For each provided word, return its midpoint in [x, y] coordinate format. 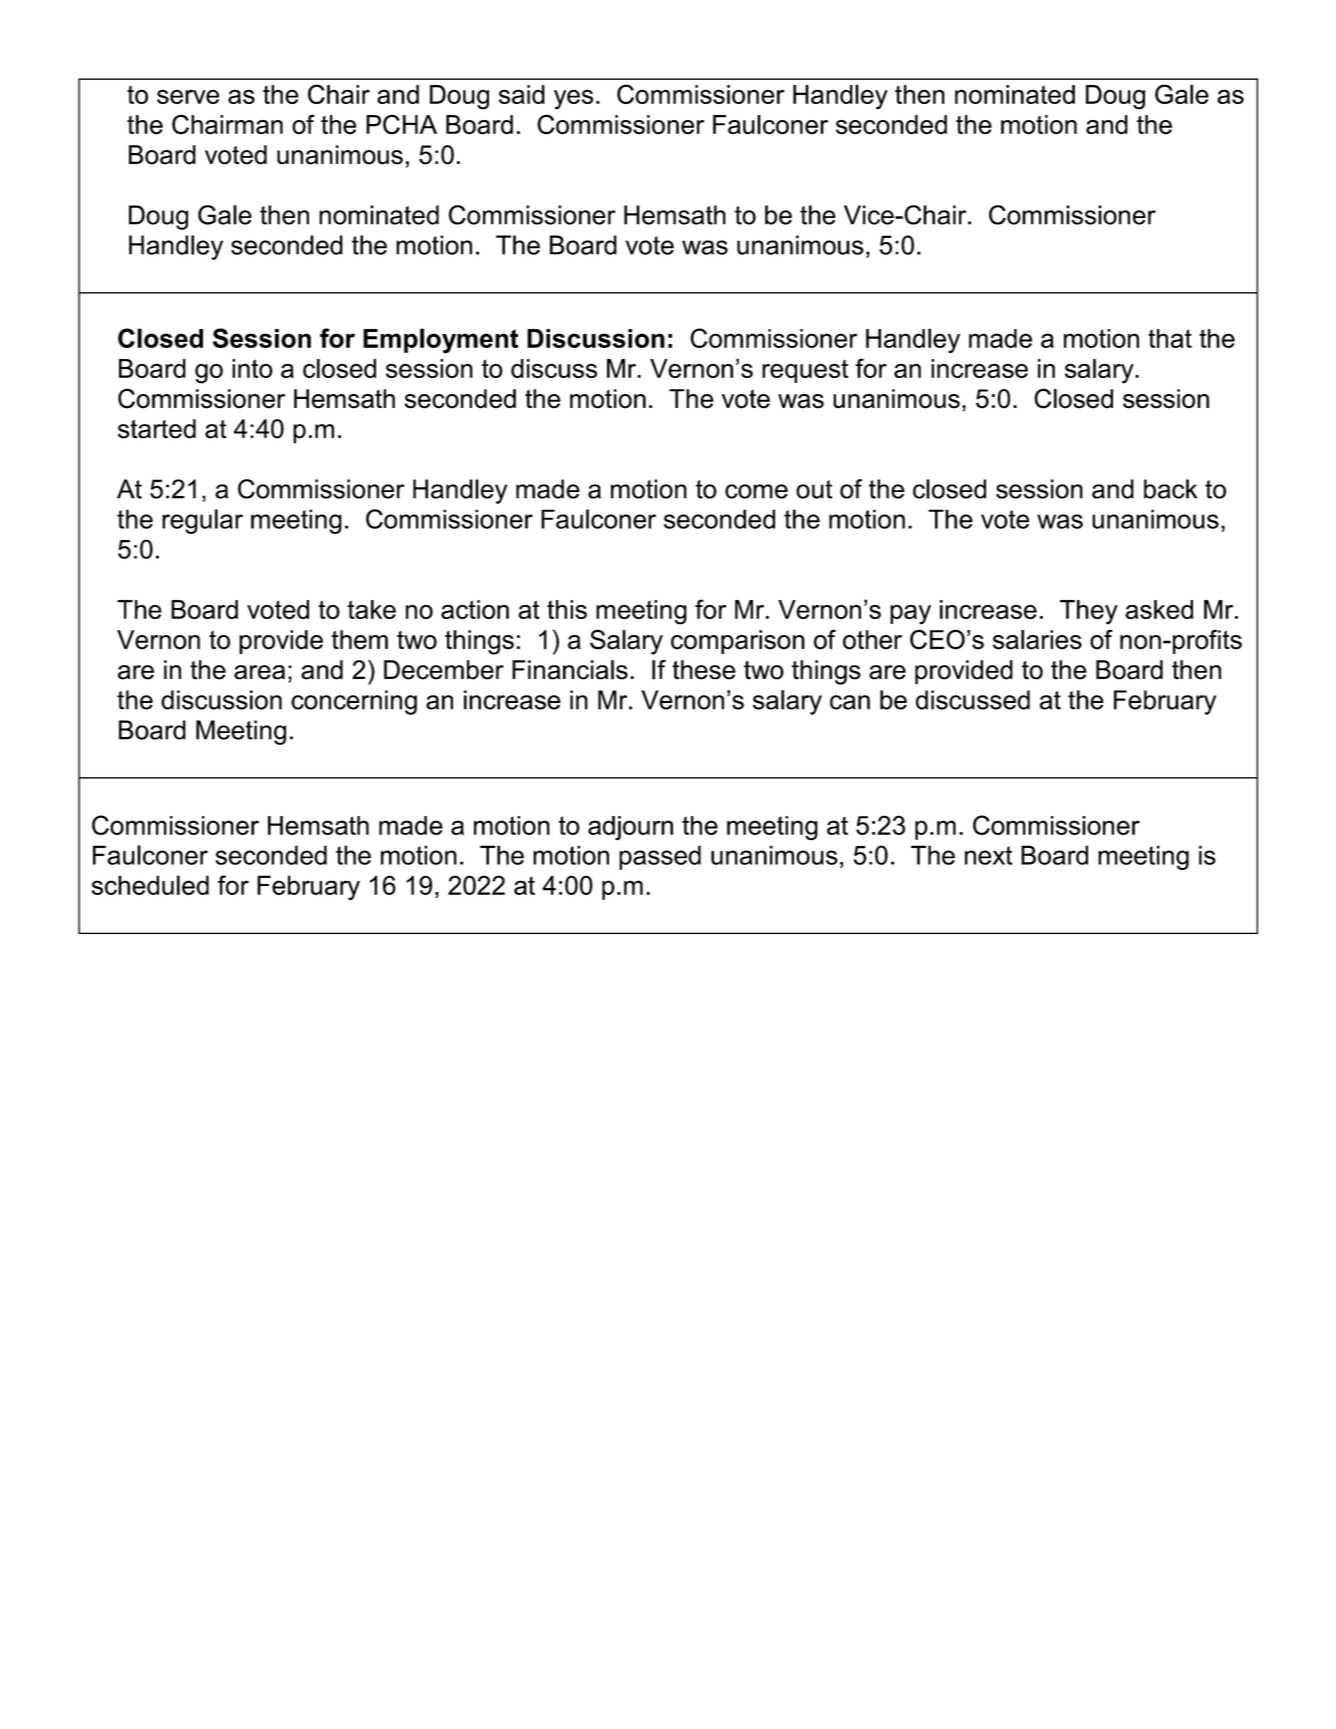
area [259, 672]
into [252, 368]
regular [202, 521]
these [704, 670]
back [1170, 489]
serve [188, 96]
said [522, 94]
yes [573, 99]
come [756, 491]
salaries [1037, 640]
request [805, 371]
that [1170, 338]
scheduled [150, 885]
